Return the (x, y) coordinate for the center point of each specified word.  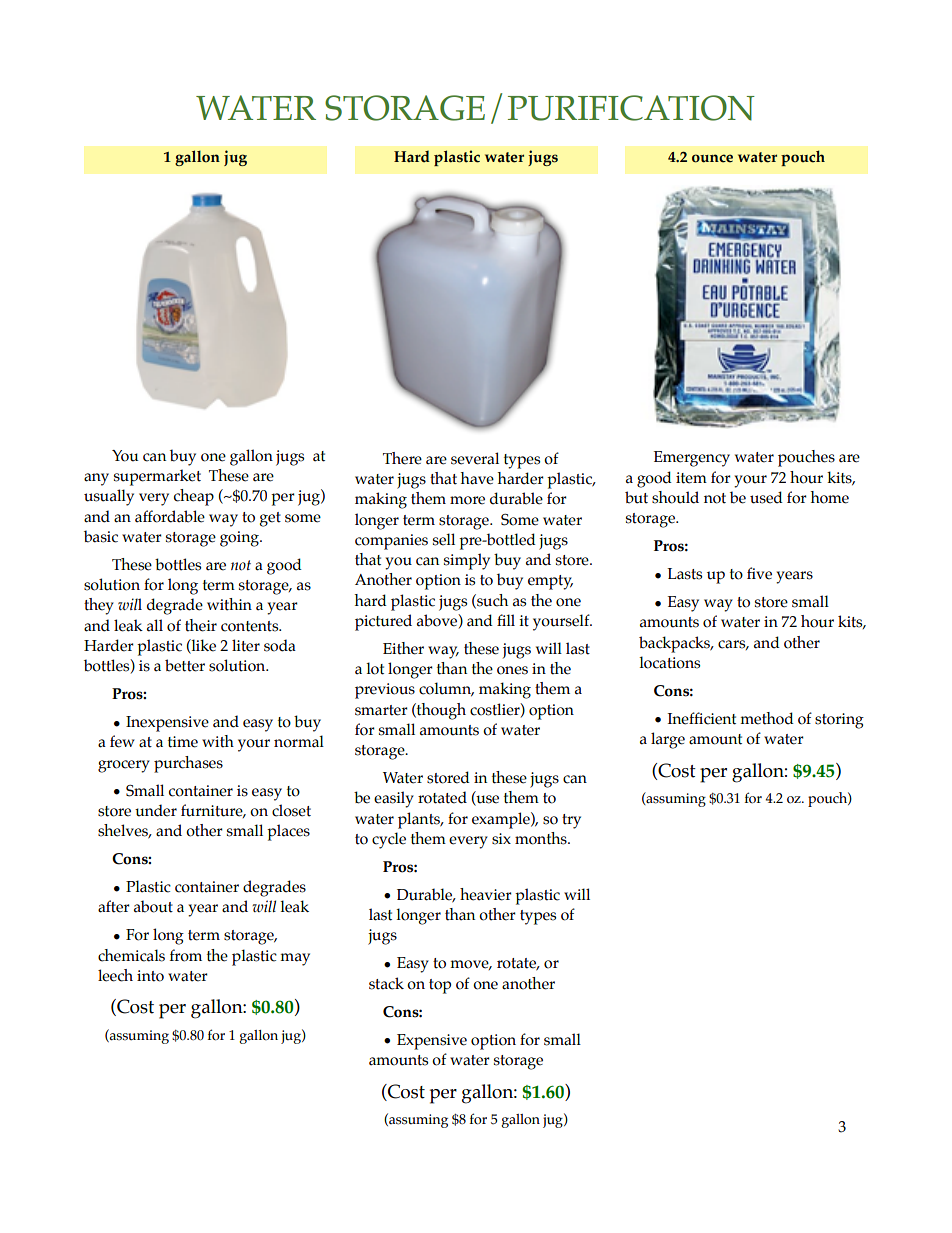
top (440, 986)
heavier (486, 894)
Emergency (692, 459)
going (240, 539)
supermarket (157, 477)
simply (467, 561)
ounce (712, 158)
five (759, 573)
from (186, 955)
